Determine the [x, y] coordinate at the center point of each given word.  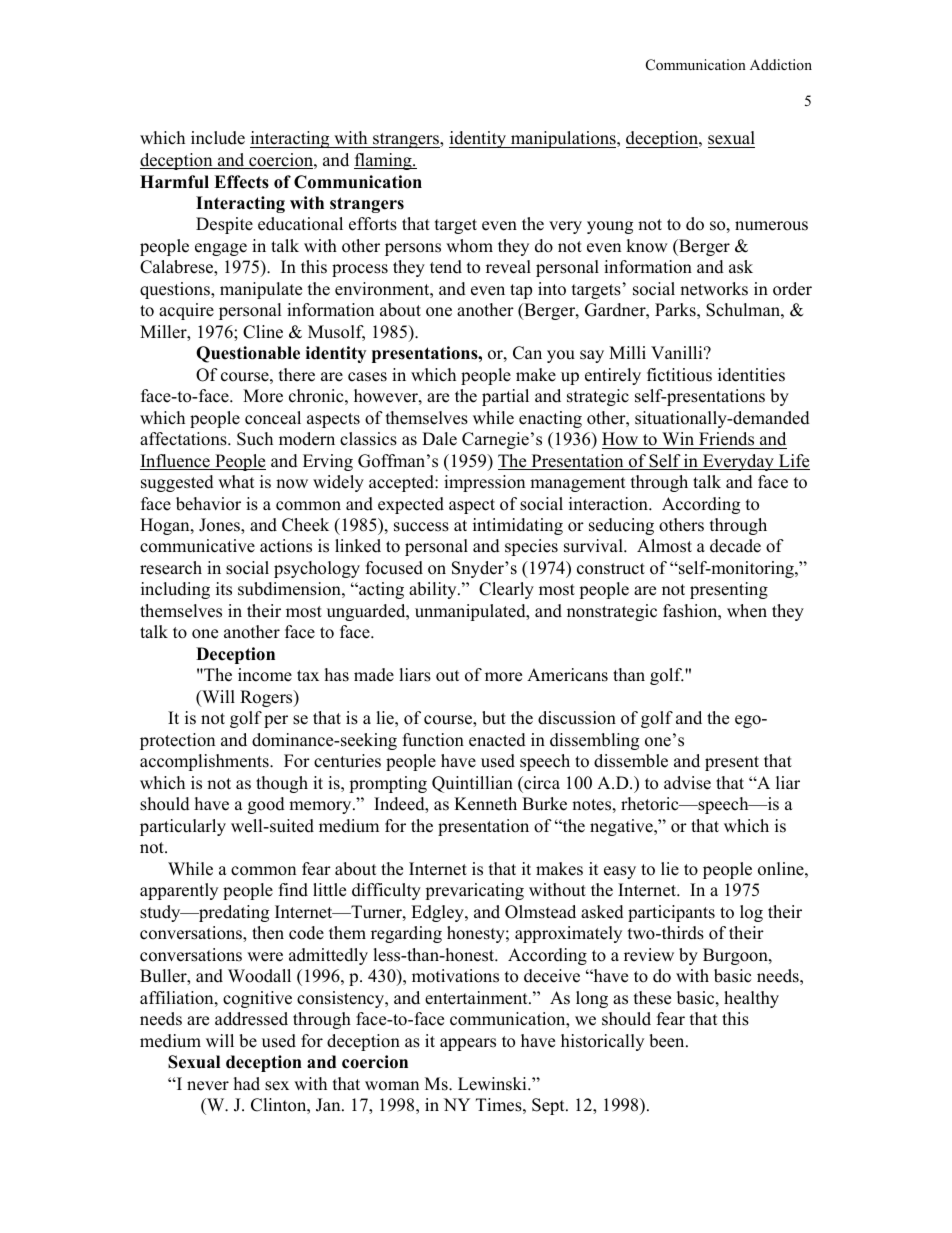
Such [255, 439]
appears [468, 1044]
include [218, 138]
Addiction [781, 64]
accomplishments [205, 762]
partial [505, 397]
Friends [726, 439]
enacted [497, 740]
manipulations [563, 139]
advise [687, 783]
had [247, 1084]
